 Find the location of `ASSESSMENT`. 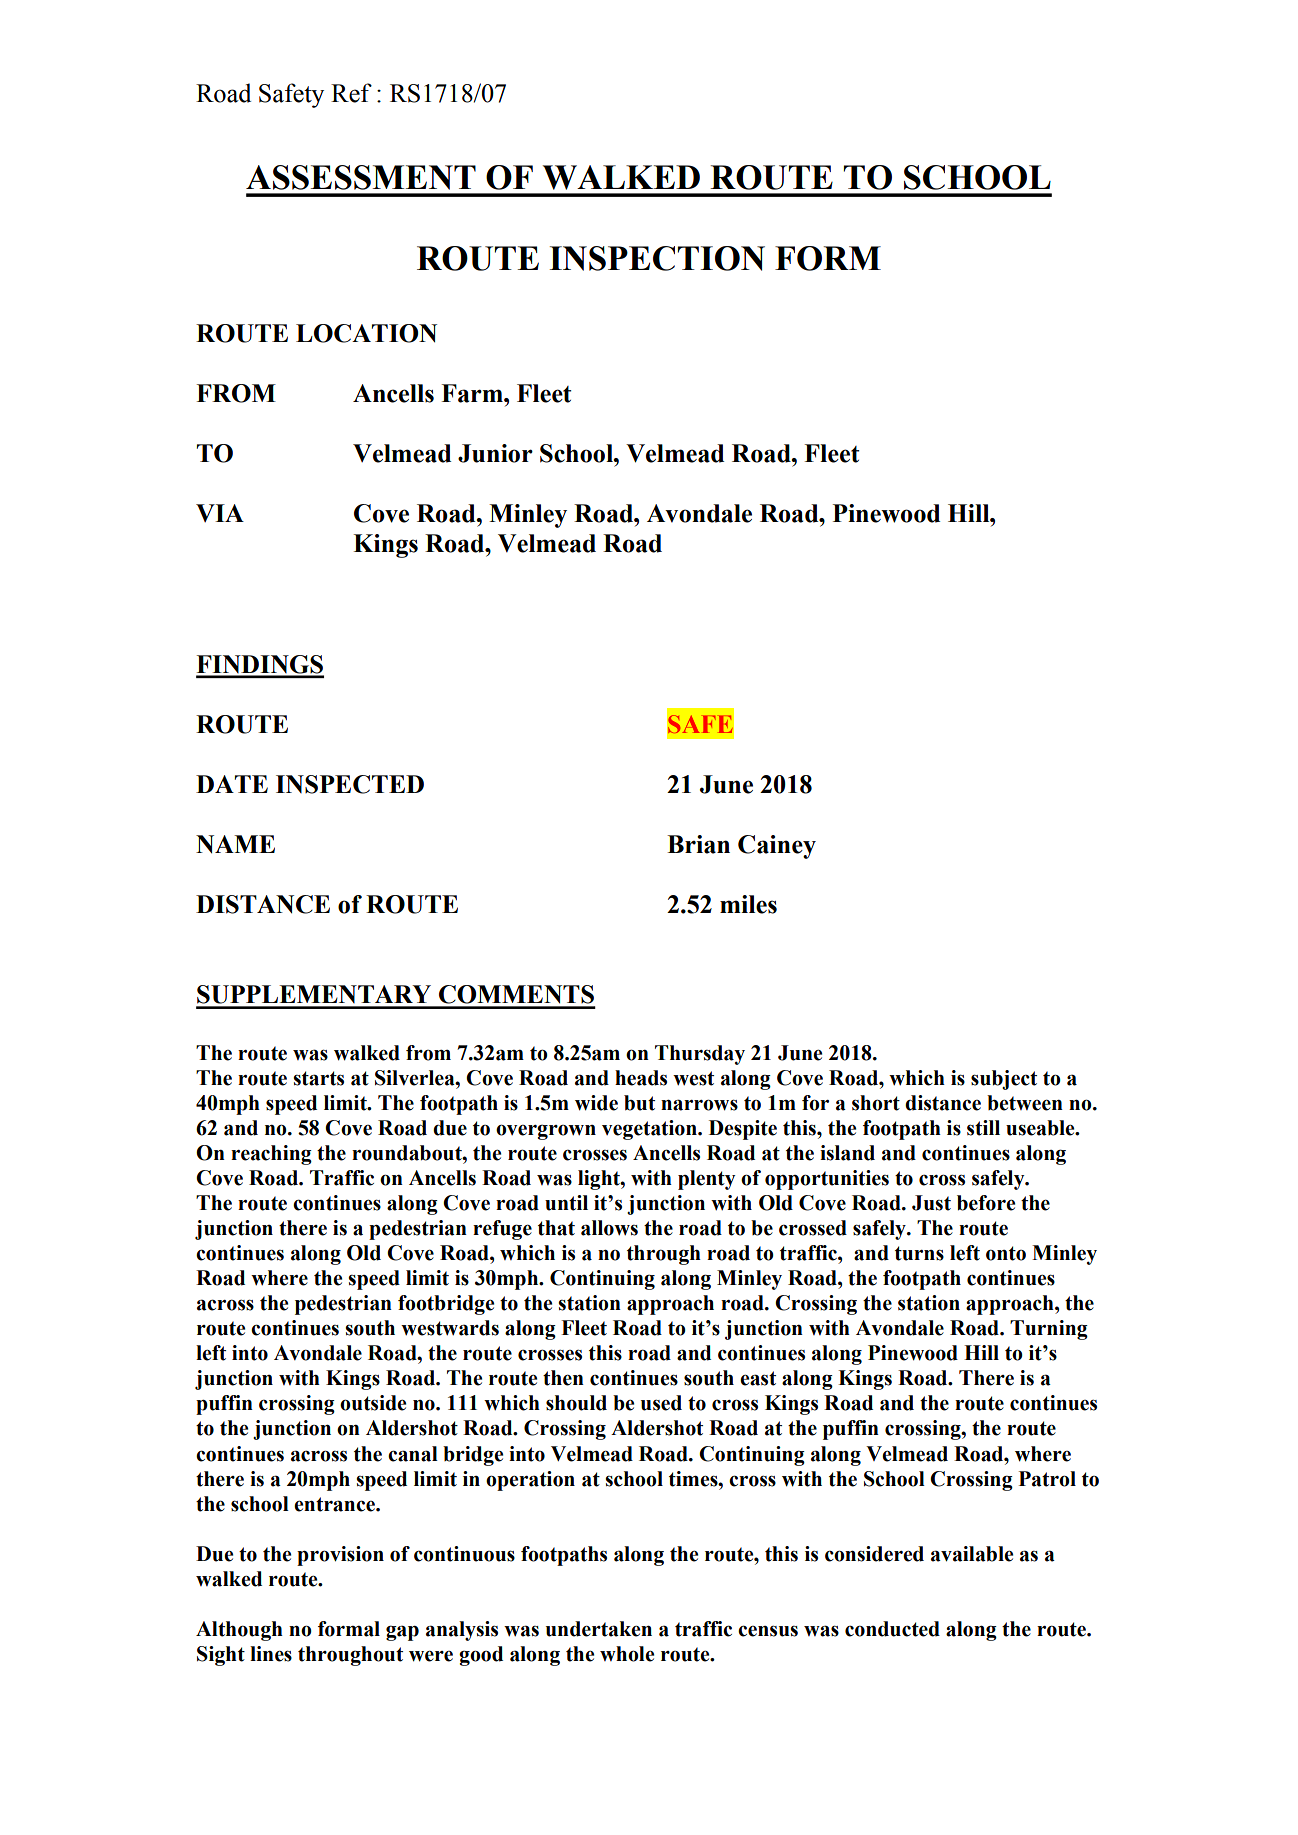

ASSESSMENT is located at coordinates (361, 177).
